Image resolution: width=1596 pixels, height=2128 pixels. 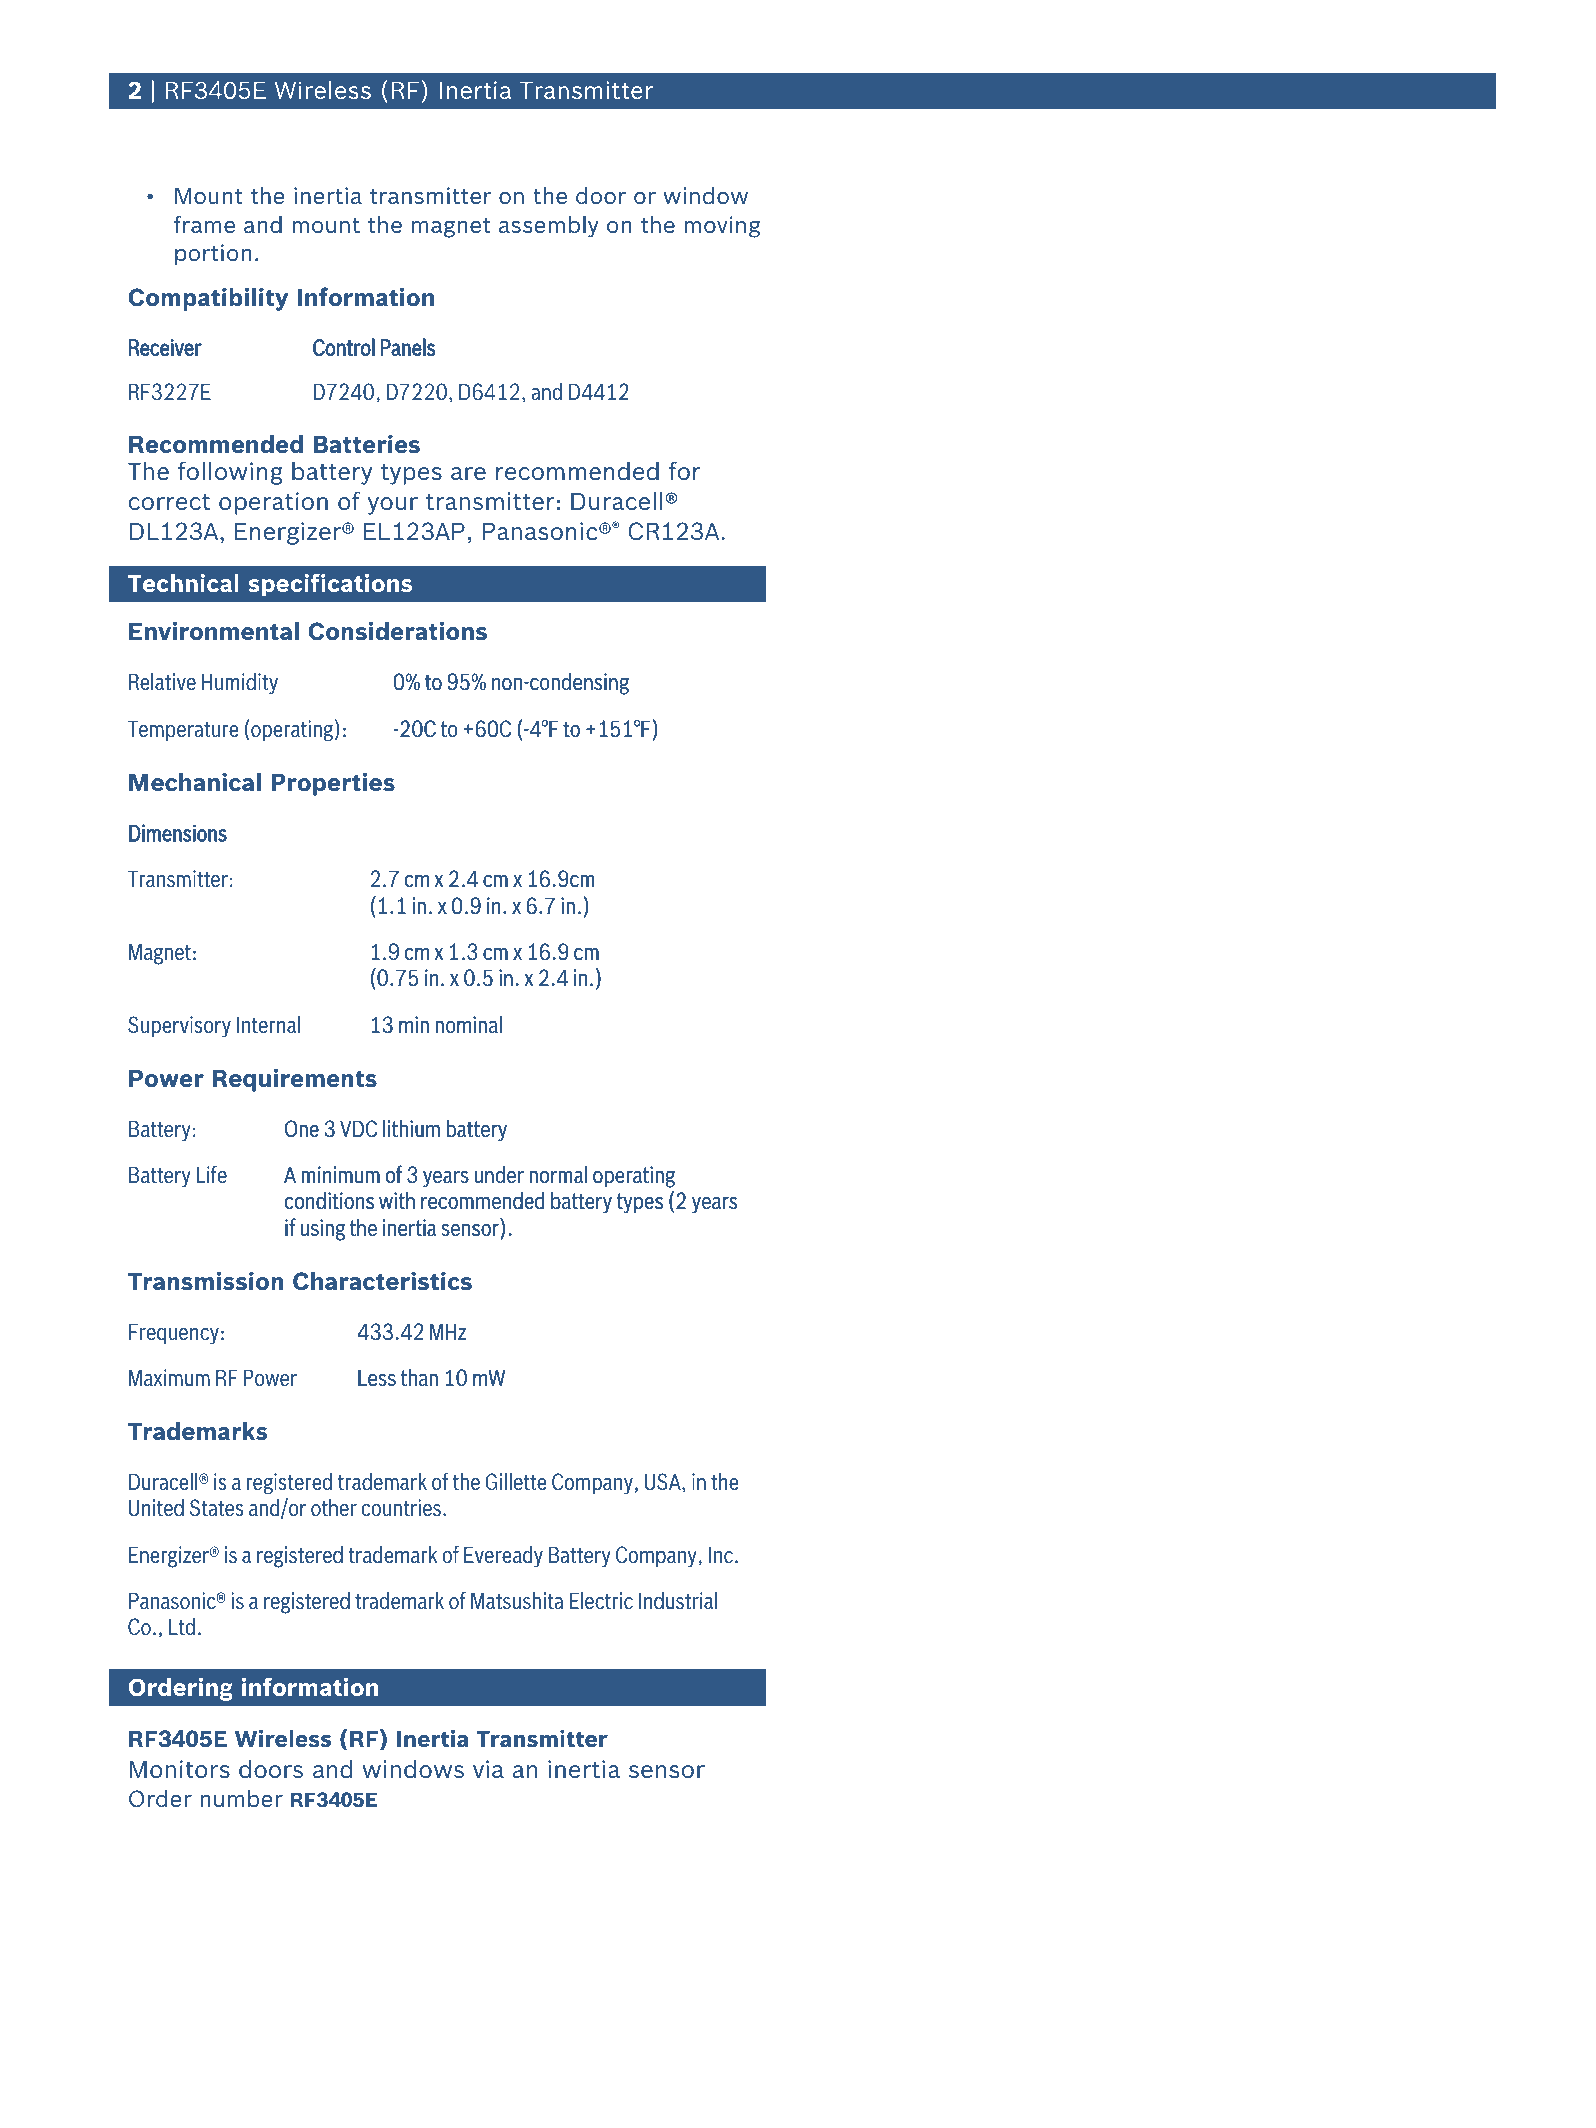 I want to click on Considerations, so click(x=397, y=631).
